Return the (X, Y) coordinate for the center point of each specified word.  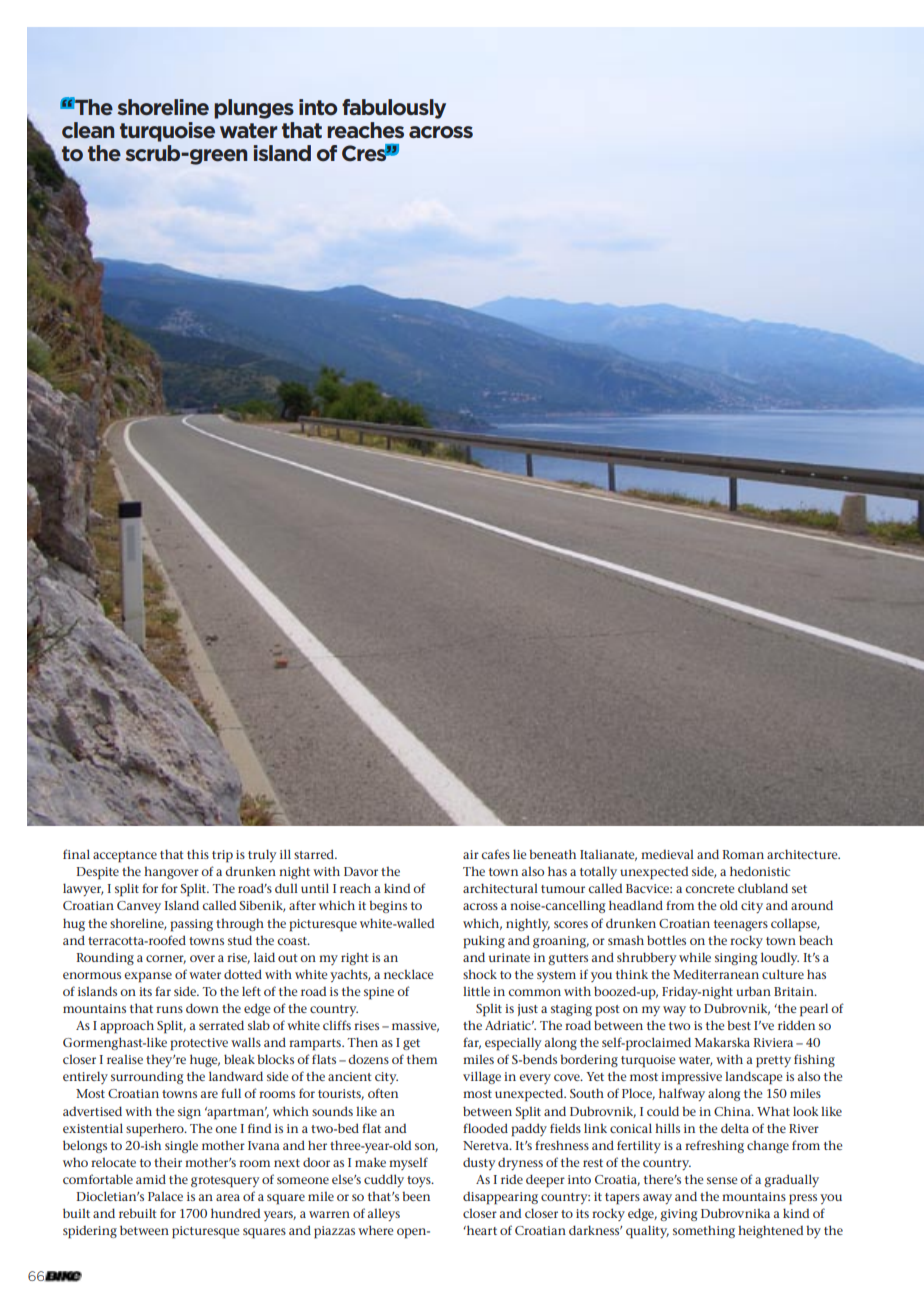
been (416, 1196)
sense (722, 1180)
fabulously (394, 109)
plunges (254, 109)
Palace (165, 1196)
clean (88, 130)
